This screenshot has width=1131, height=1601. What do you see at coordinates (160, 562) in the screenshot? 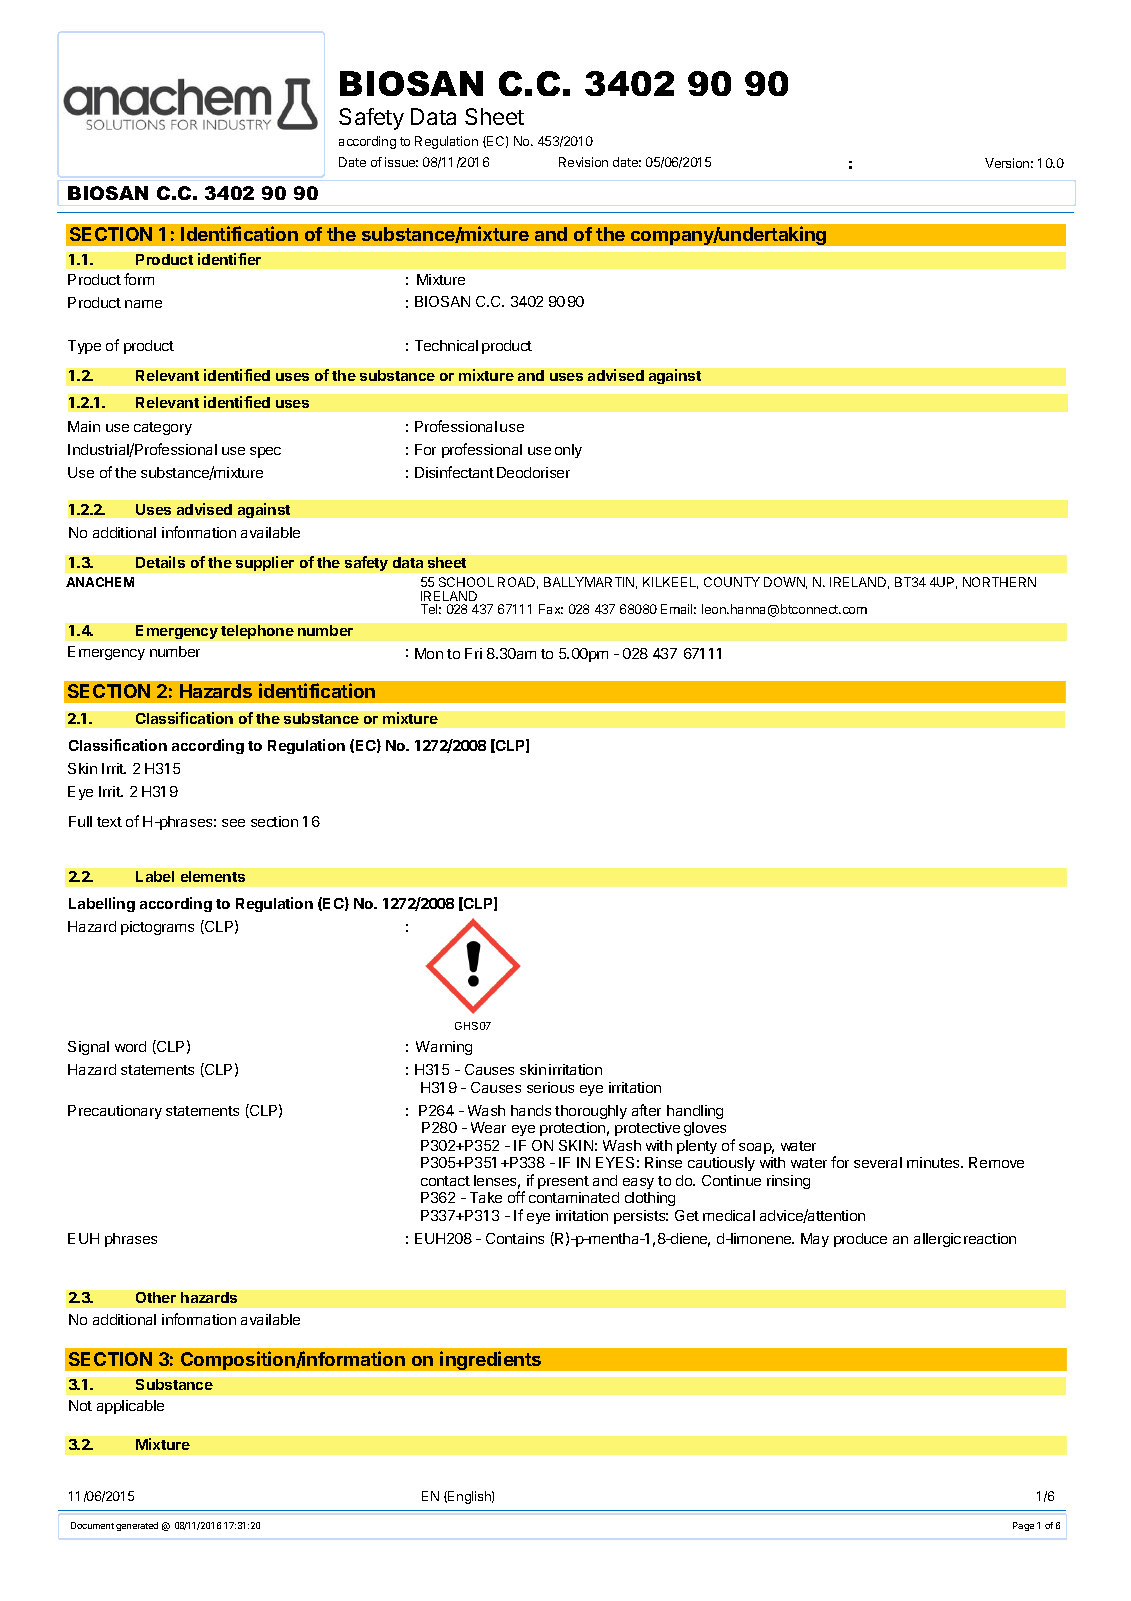
I see `Details` at bounding box center [160, 562].
